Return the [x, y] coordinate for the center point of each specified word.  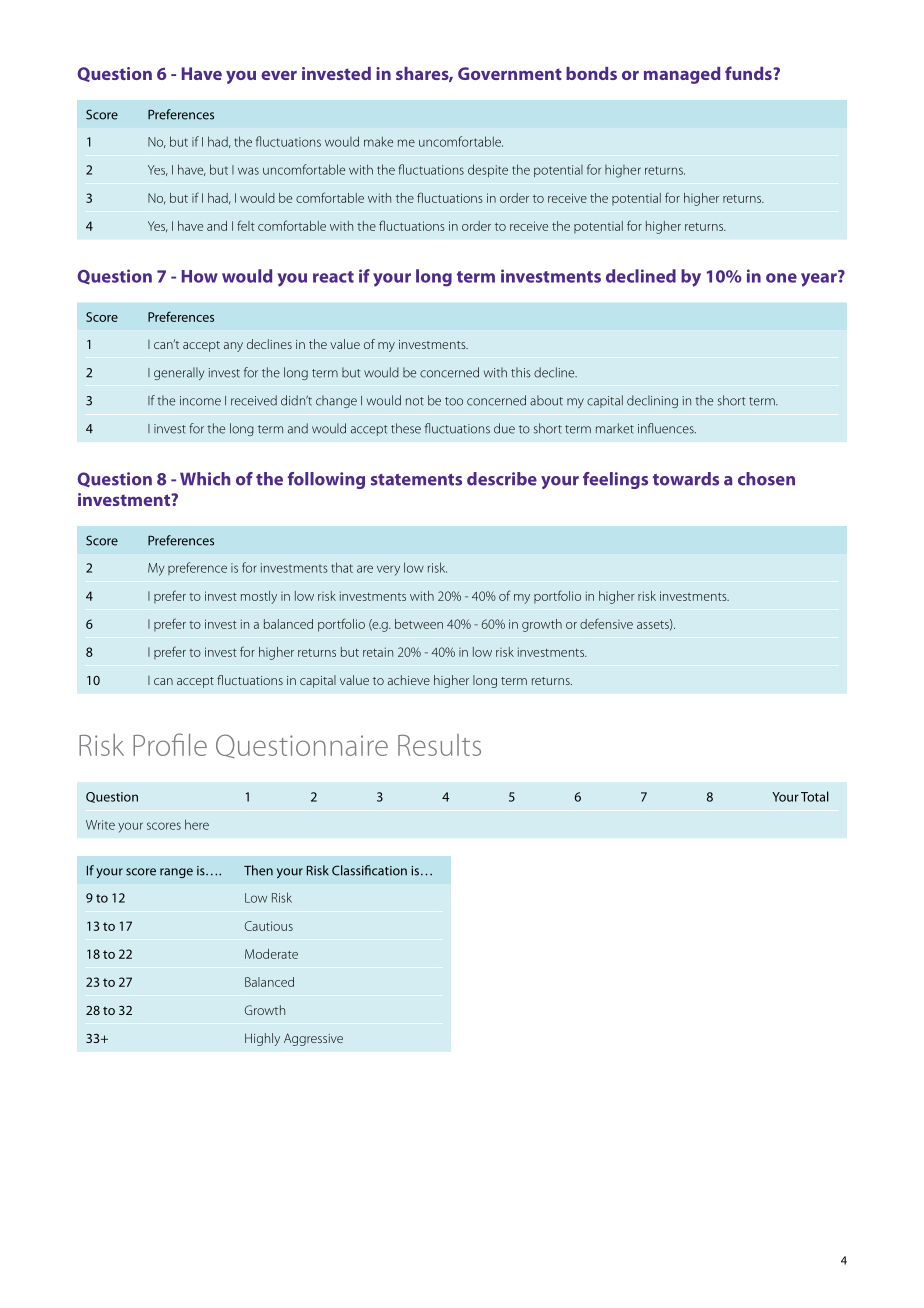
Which [205, 479]
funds [749, 73]
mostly [259, 597]
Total [815, 796]
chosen [766, 479]
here [197, 824]
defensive [606, 623]
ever [279, 75]
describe [502, 479]
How [200, 276]
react [333, 277]
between [419, 624]
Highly [262, 1039]
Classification [369, 870]
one [781, 278]
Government [510, 73]
